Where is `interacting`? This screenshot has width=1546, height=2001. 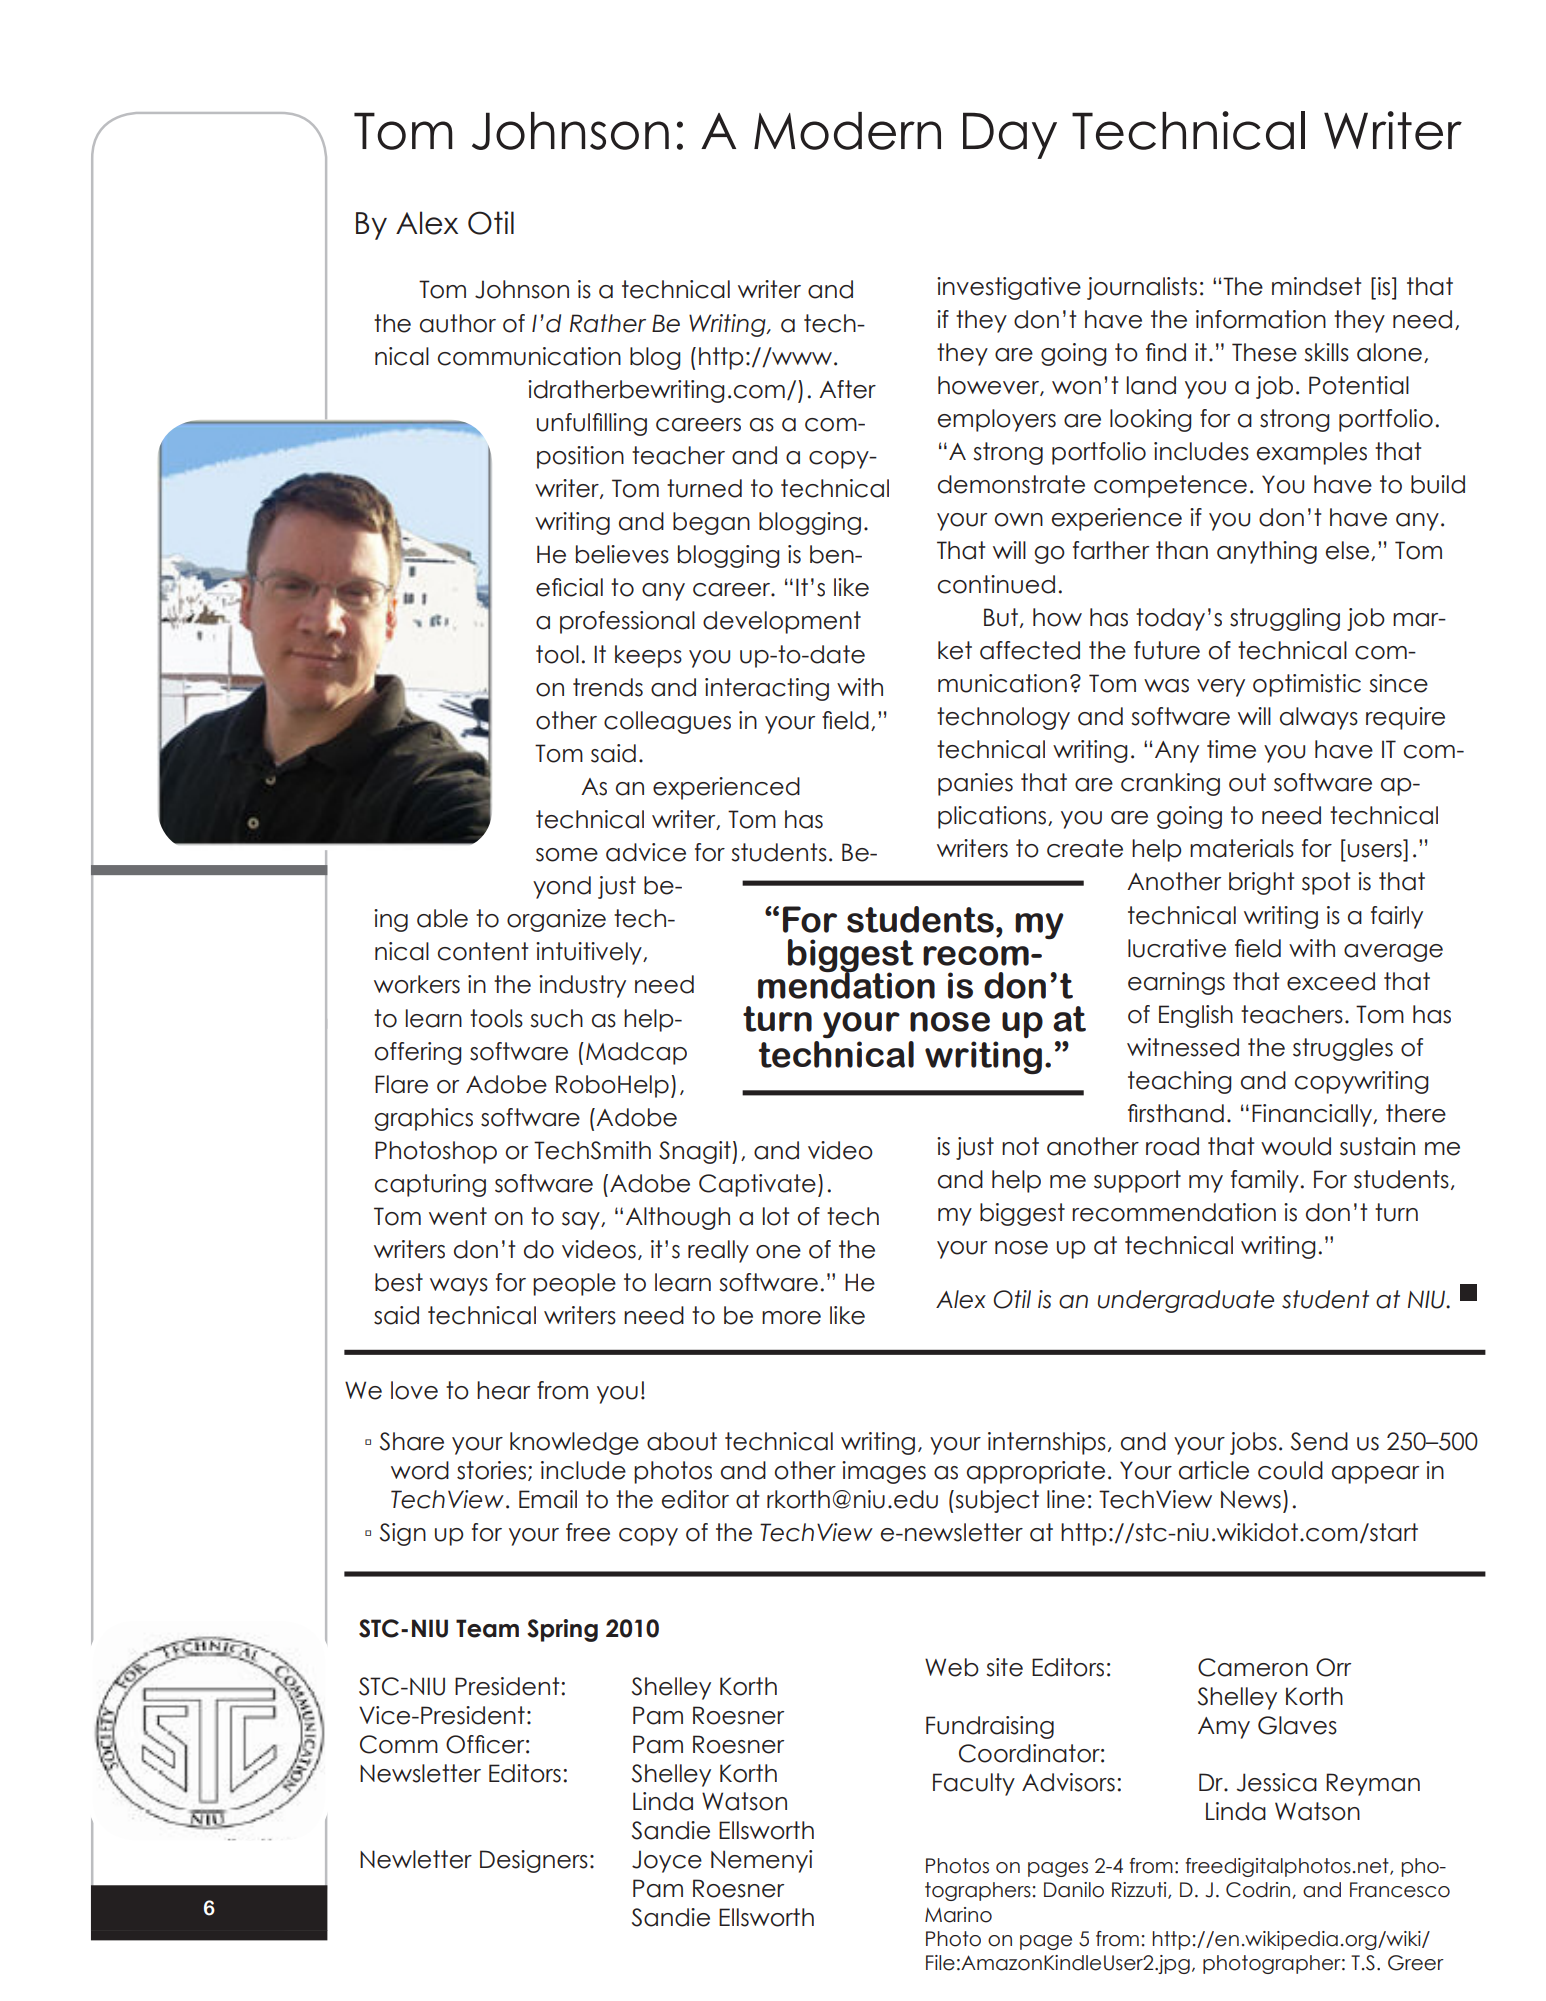
interacting is located at coordinates (767, 689).
